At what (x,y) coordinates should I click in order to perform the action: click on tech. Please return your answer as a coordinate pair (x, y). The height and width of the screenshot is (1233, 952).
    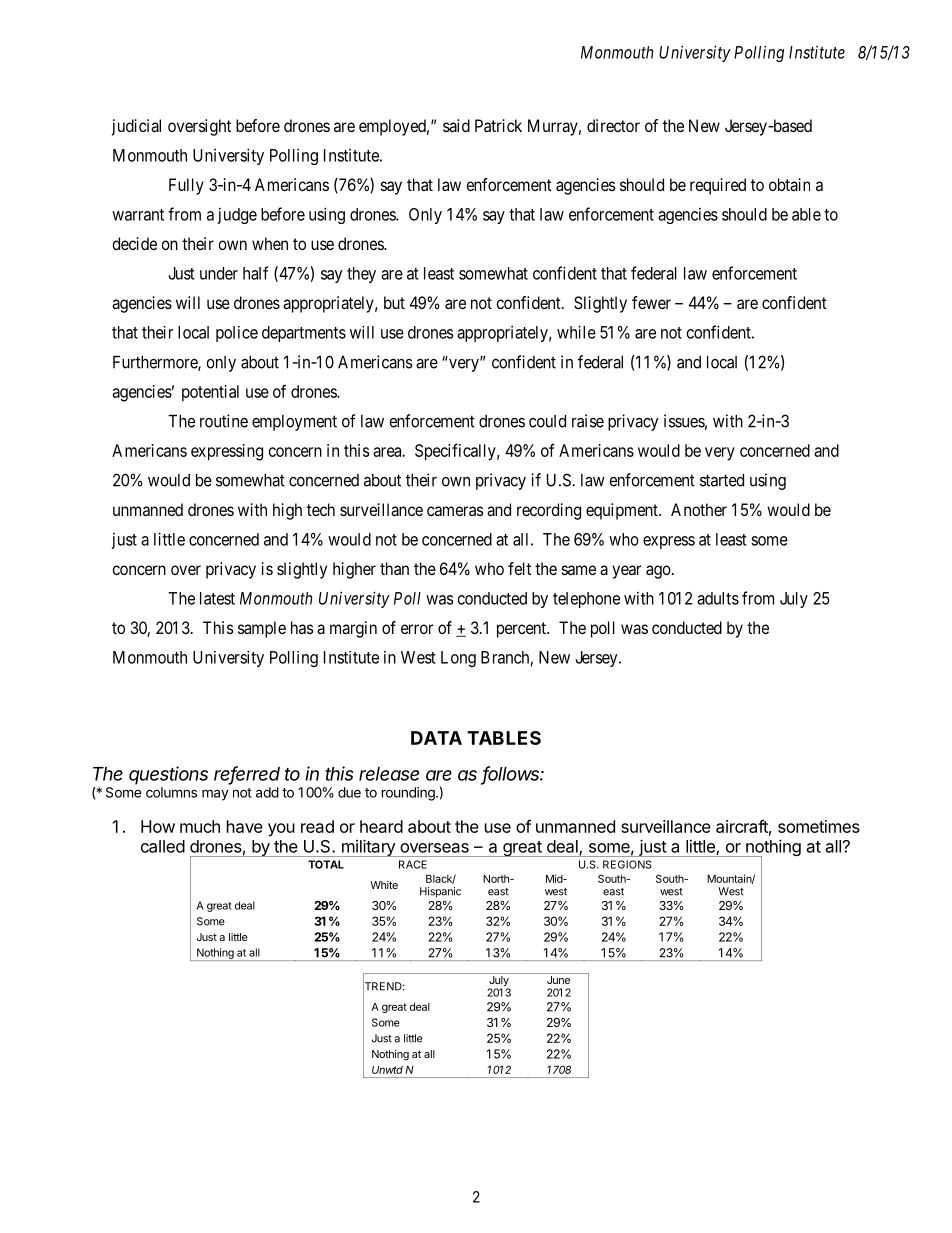
    Looking at the image, I should click on (321, 509).
